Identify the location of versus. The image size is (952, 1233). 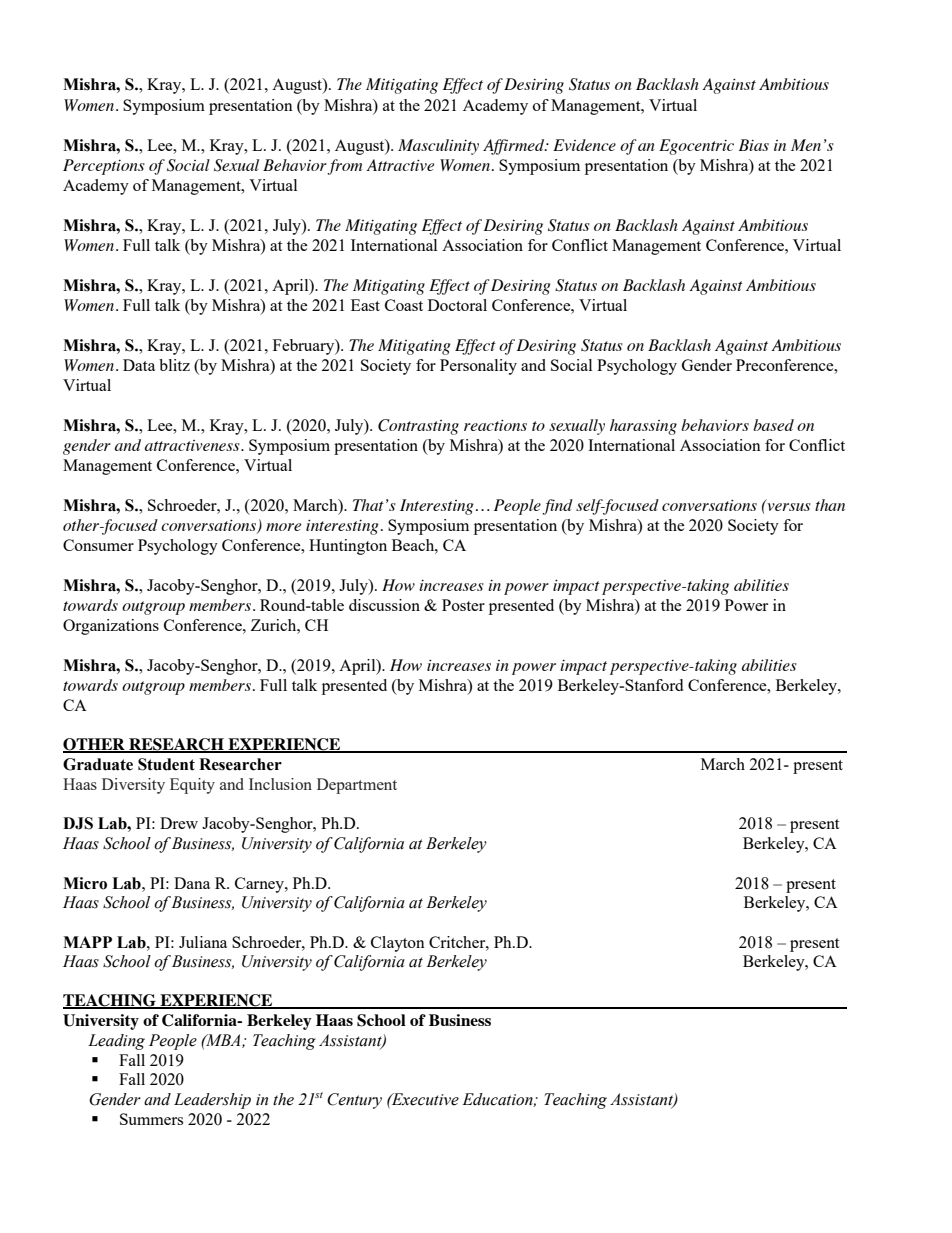
(788, 506).
